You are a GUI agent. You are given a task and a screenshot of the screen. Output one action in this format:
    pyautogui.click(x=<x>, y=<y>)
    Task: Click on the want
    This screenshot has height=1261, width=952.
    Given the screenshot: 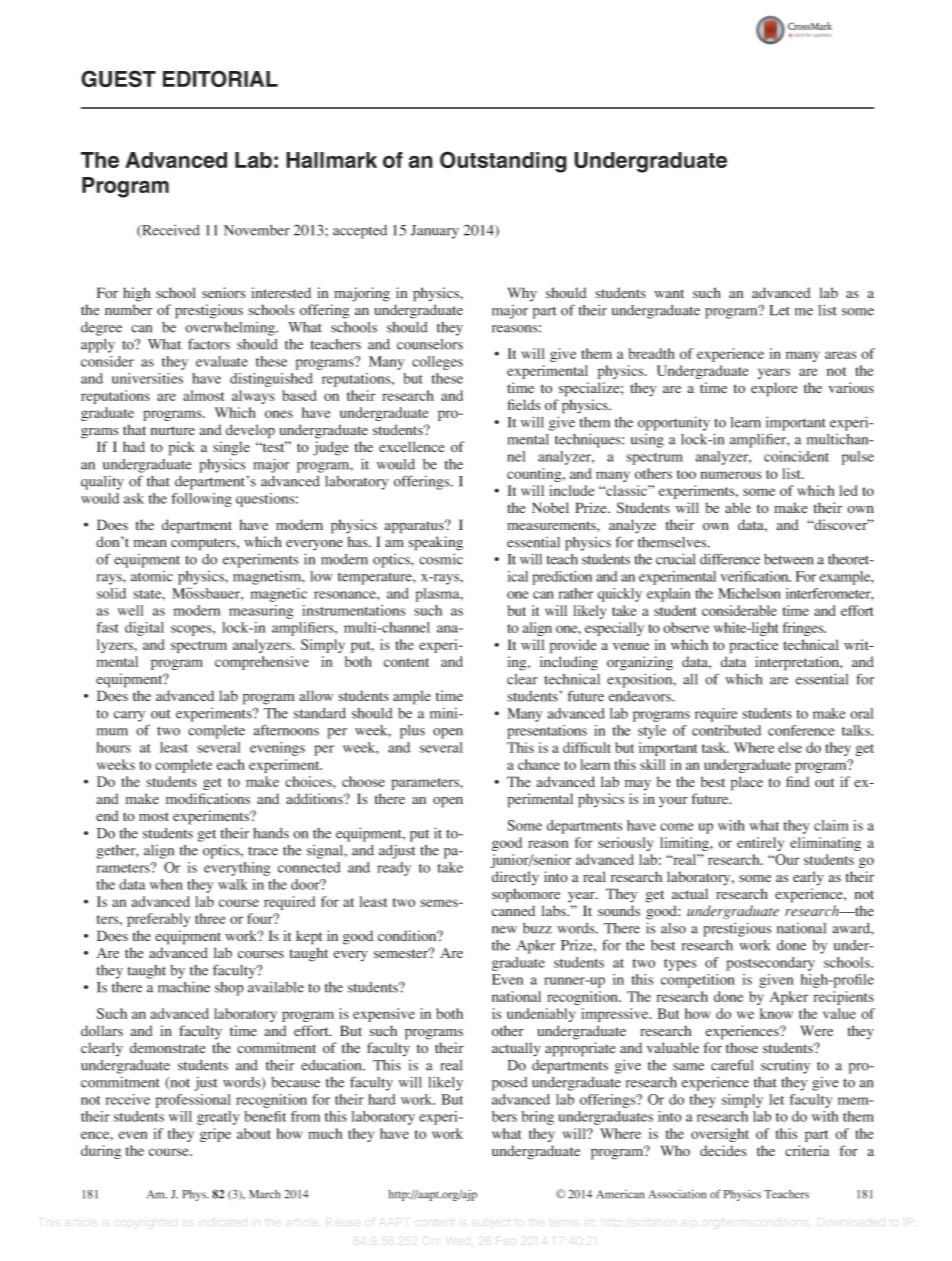 What is the action you would take?
    pyautogui.click(x=669, y=293)
